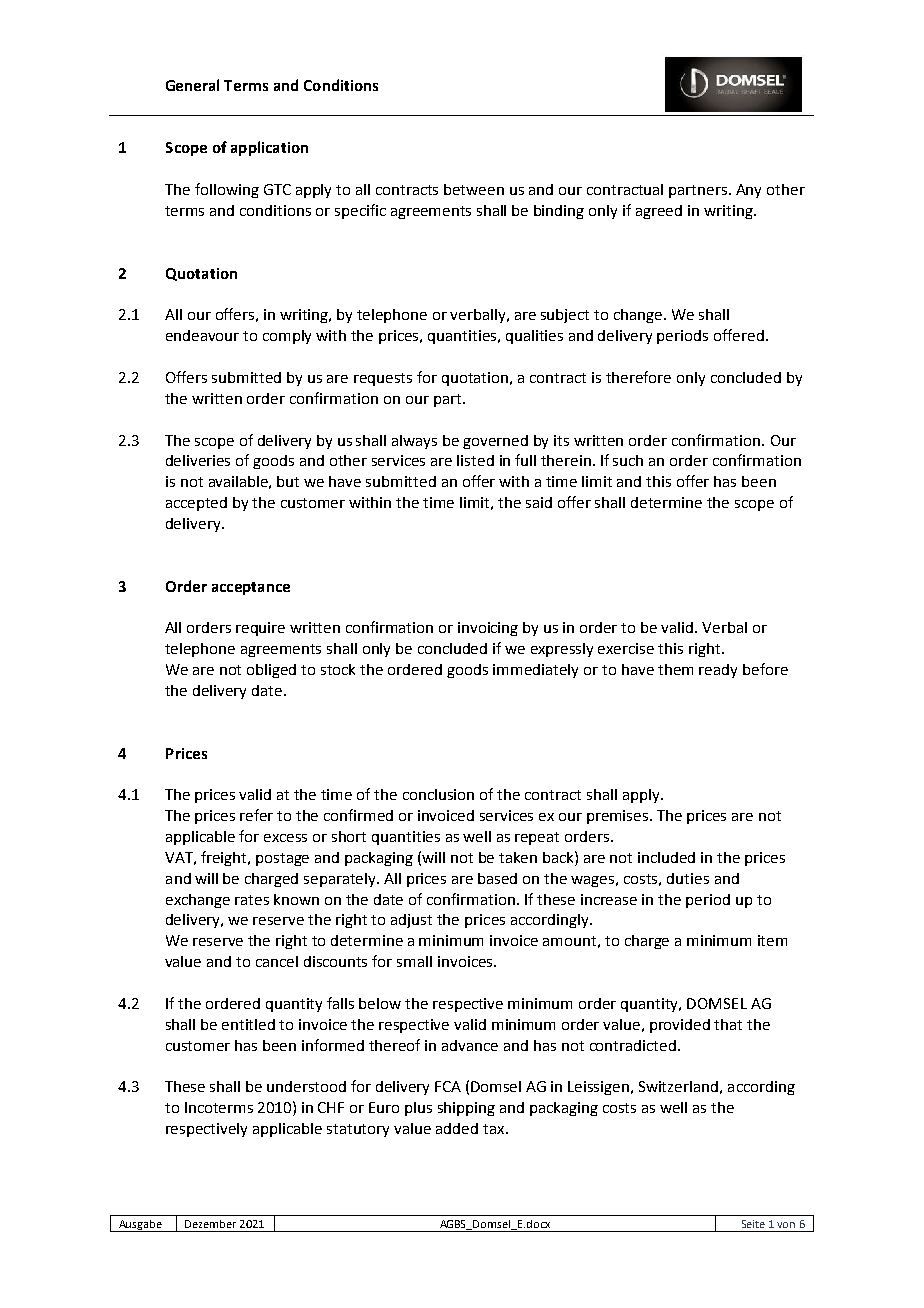 Image resolution: width=924 pixels, height=1308 pixels. Describe the element at coordinates (331, 1107) in the screenshot. I see `CHF` at that location.
